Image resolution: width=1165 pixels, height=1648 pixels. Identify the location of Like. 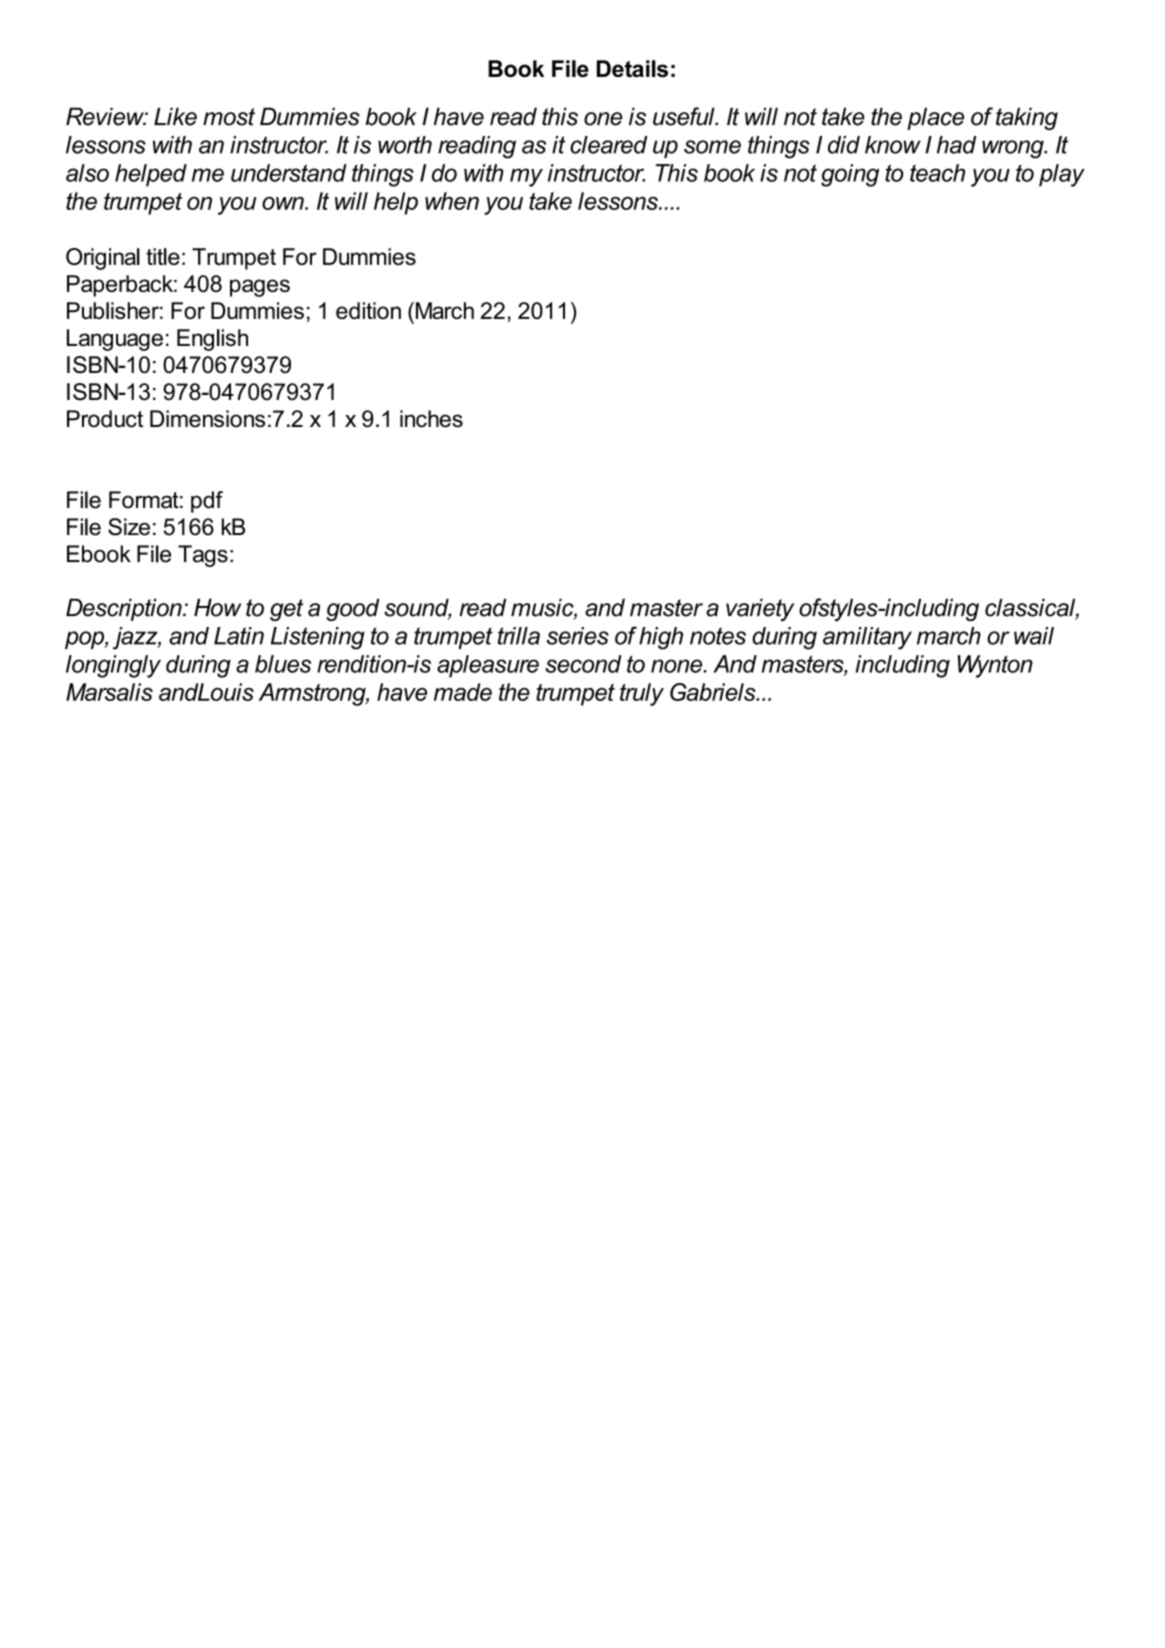
(175, 116).
